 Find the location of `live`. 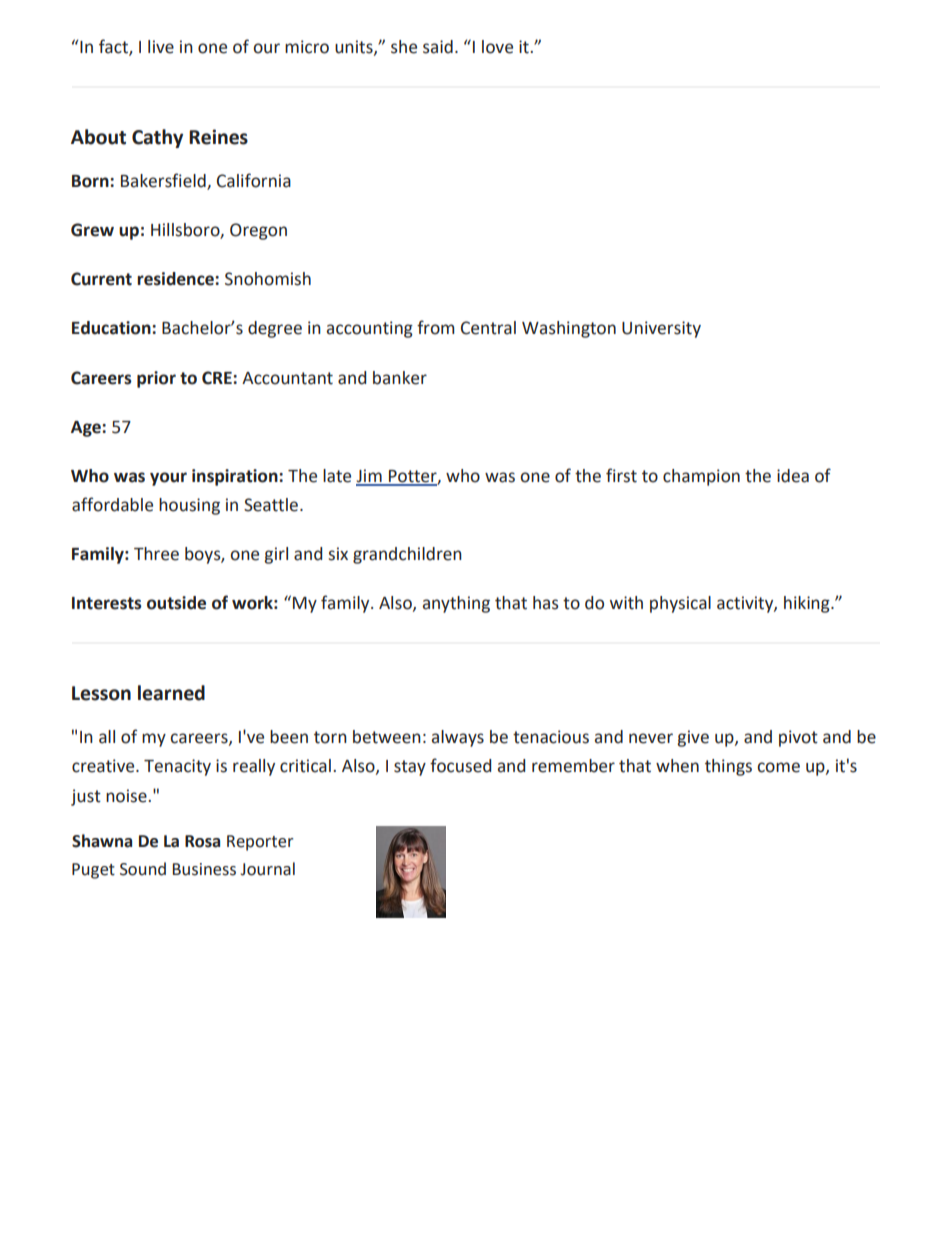

live is located at coordinates (161, 47).
